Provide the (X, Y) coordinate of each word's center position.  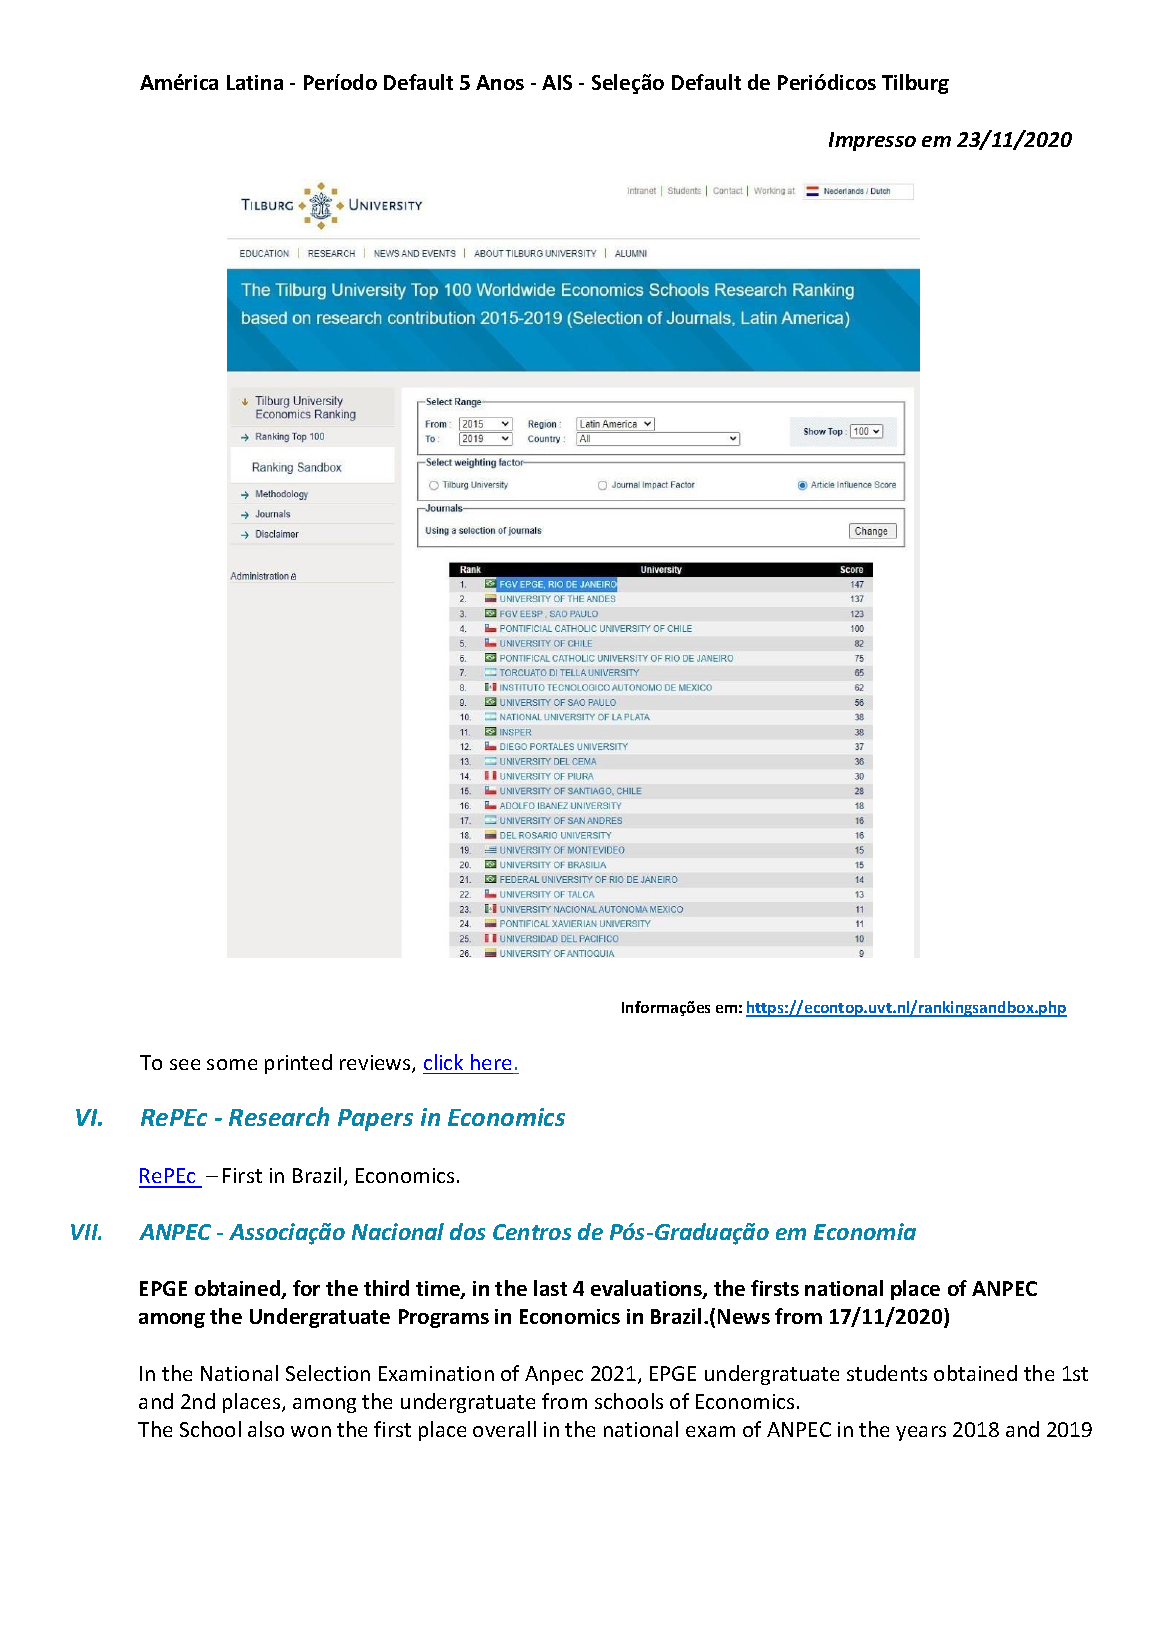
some (232, 1064)
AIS (557, 82)
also (266, 1429)
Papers (375, 1120)
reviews (376, 1064)
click (443, 1062)
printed (298, 1064)
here (491, 1062)
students (887, 1373)
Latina (255, 82)
